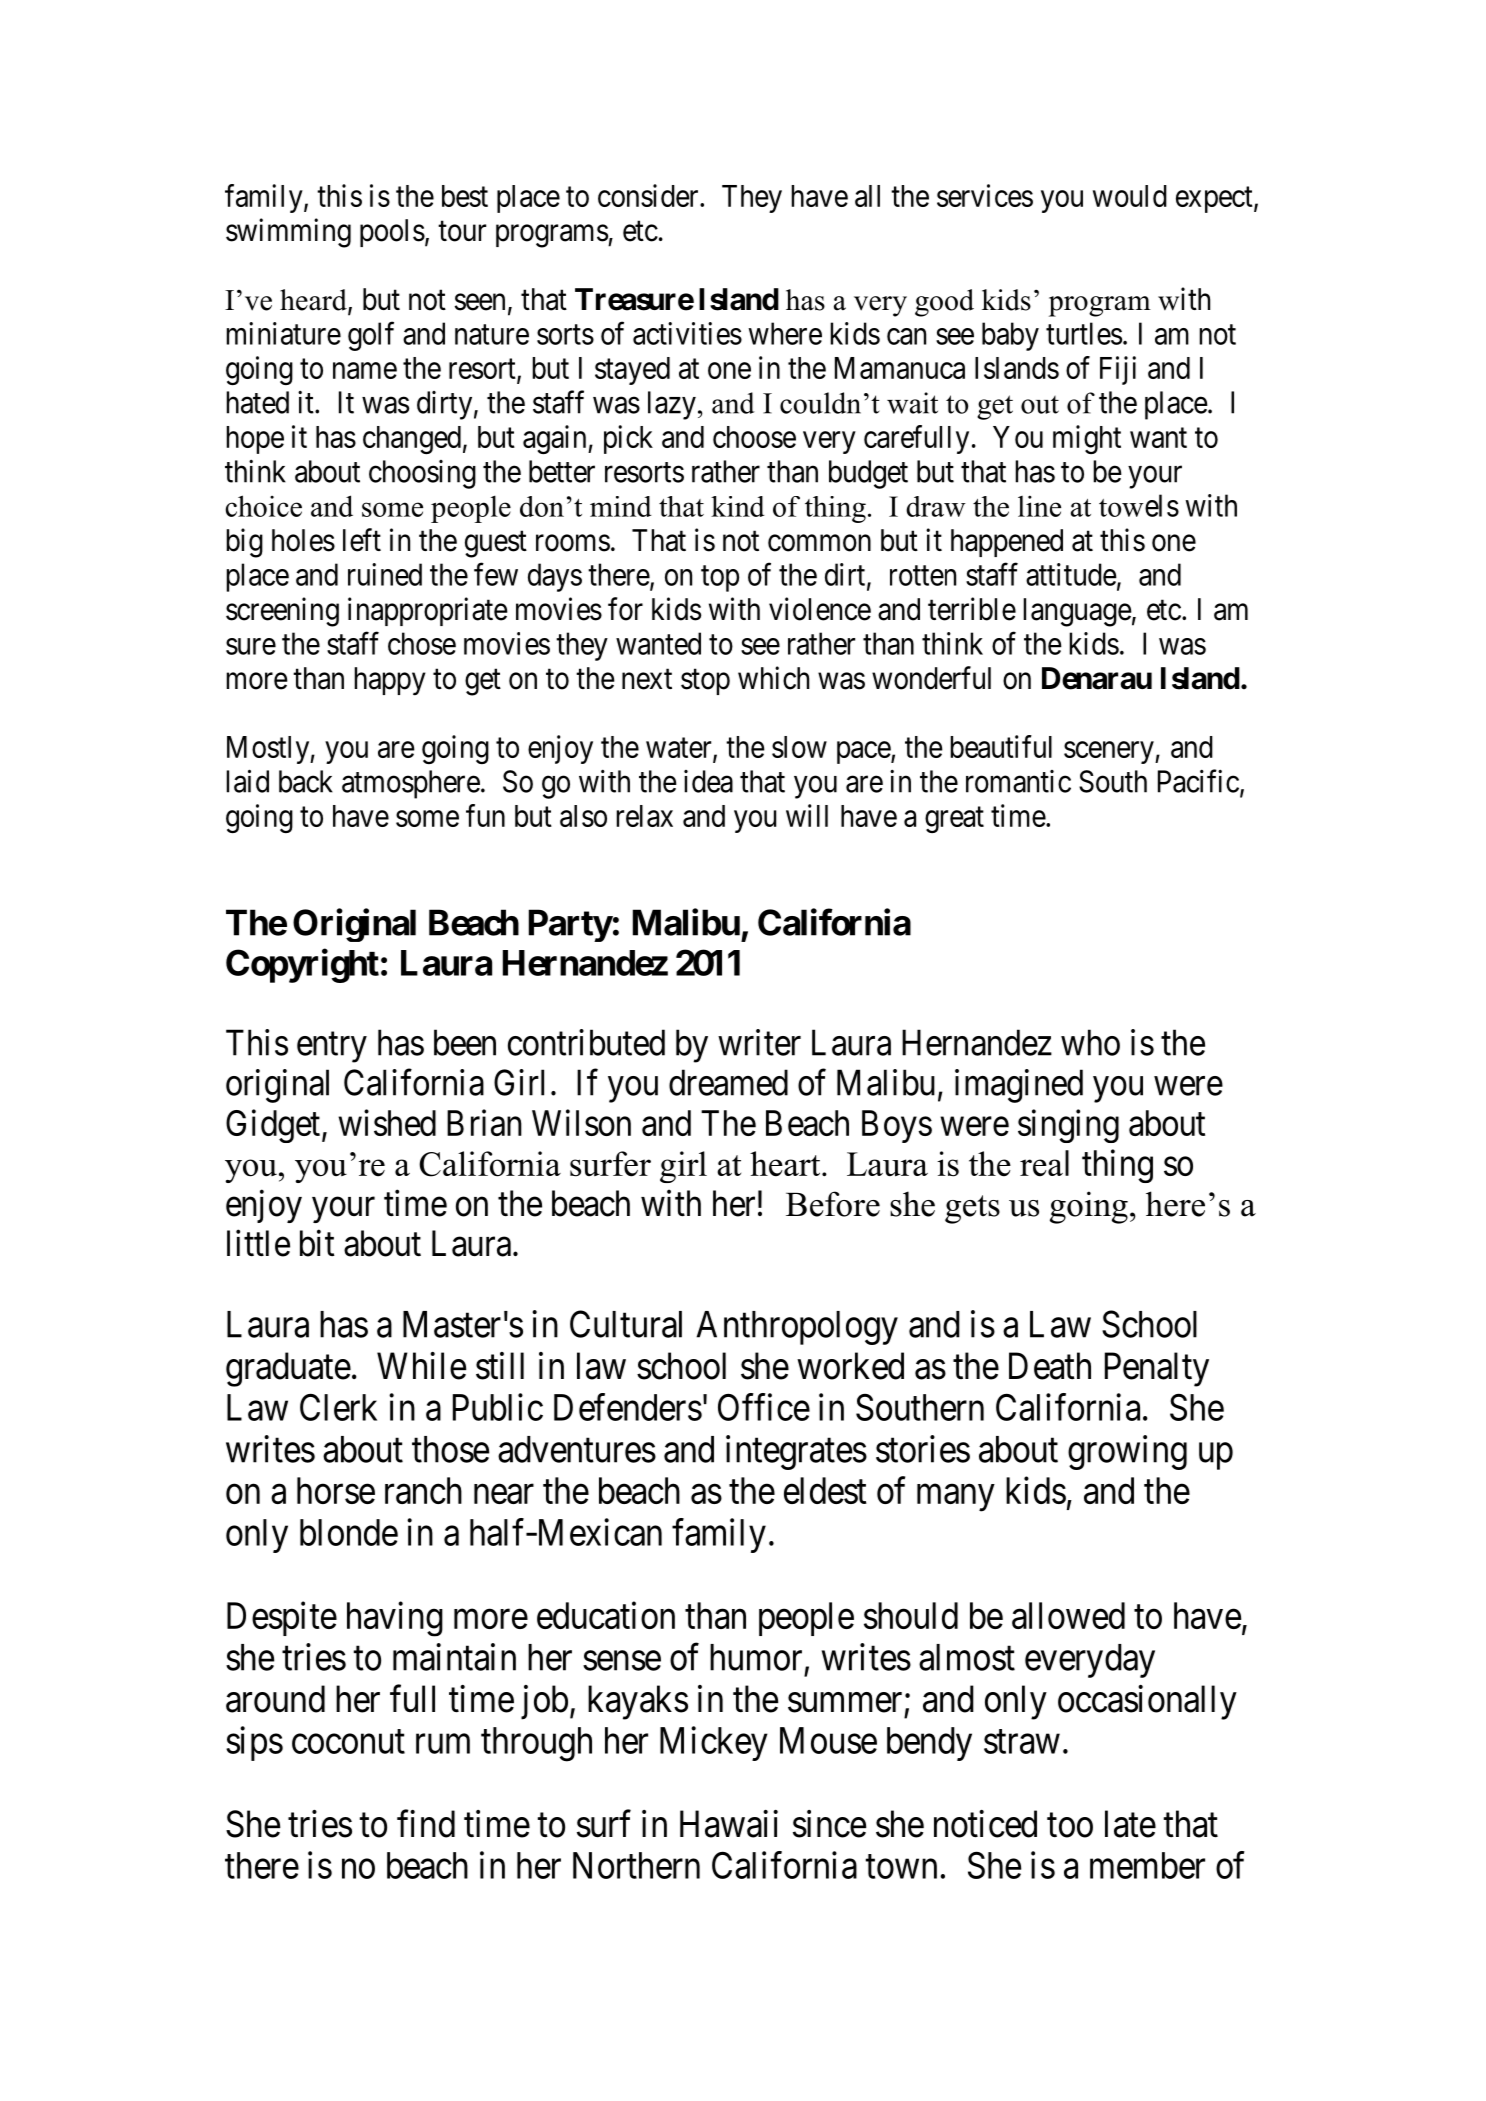 This screenshot has height=2101, width=1486. Describe the element at coordinates (1130, 196) in the screenshot. I see `would` at that location.
